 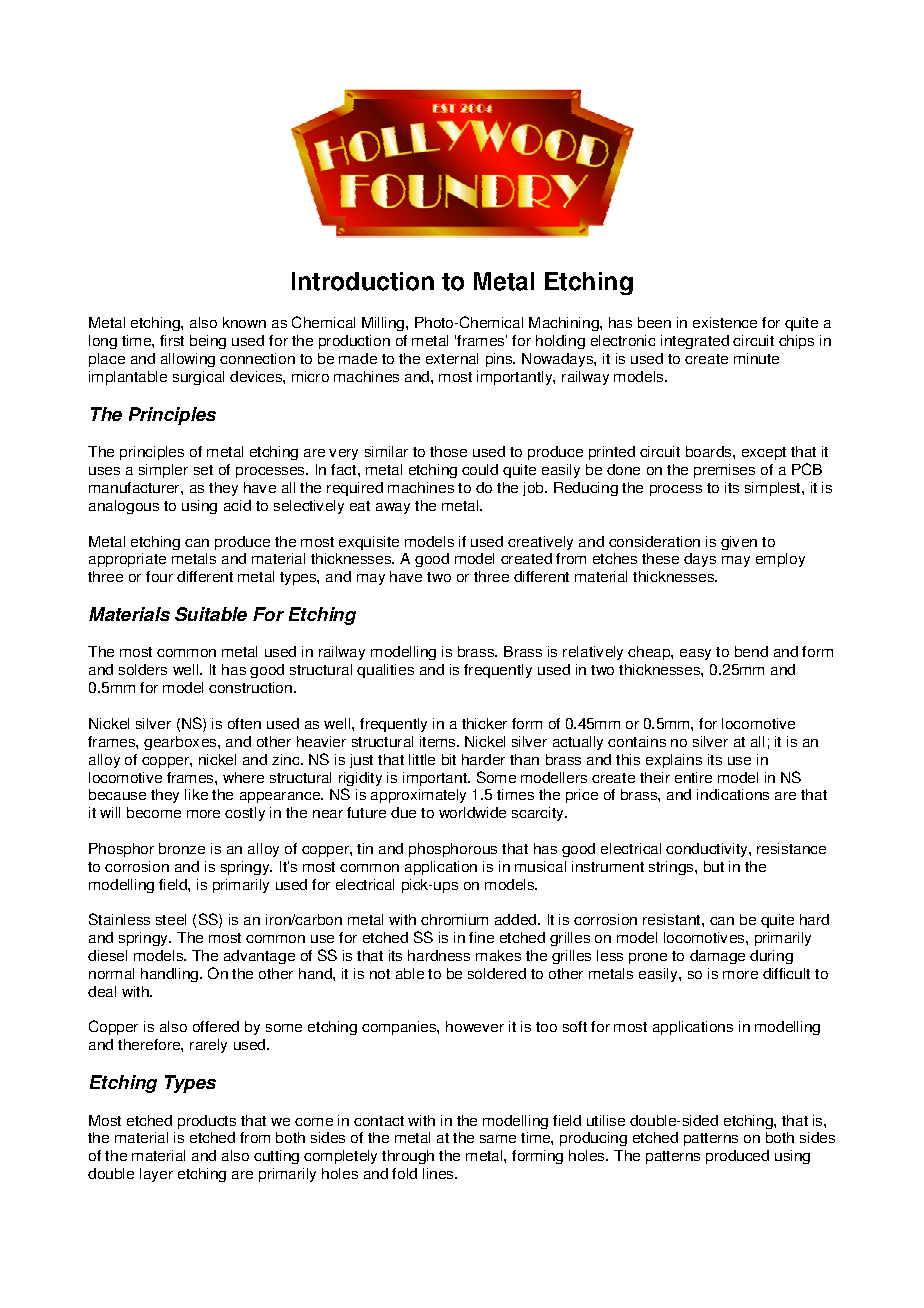 What do you see at coordinates (725, 322) in the page?
I see `existence` at bounding box center [725, 322].
